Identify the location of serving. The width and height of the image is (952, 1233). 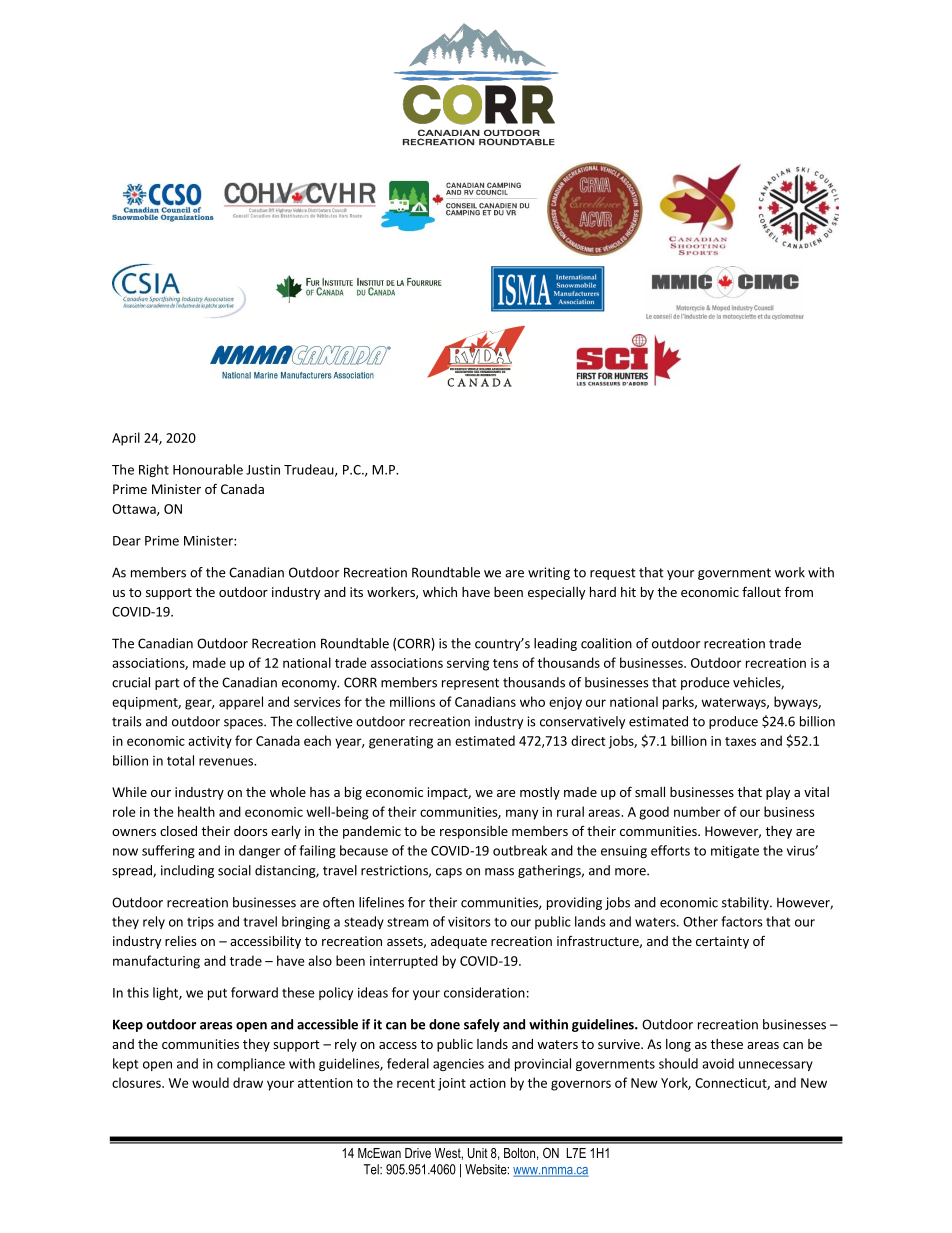
(468, 664).
